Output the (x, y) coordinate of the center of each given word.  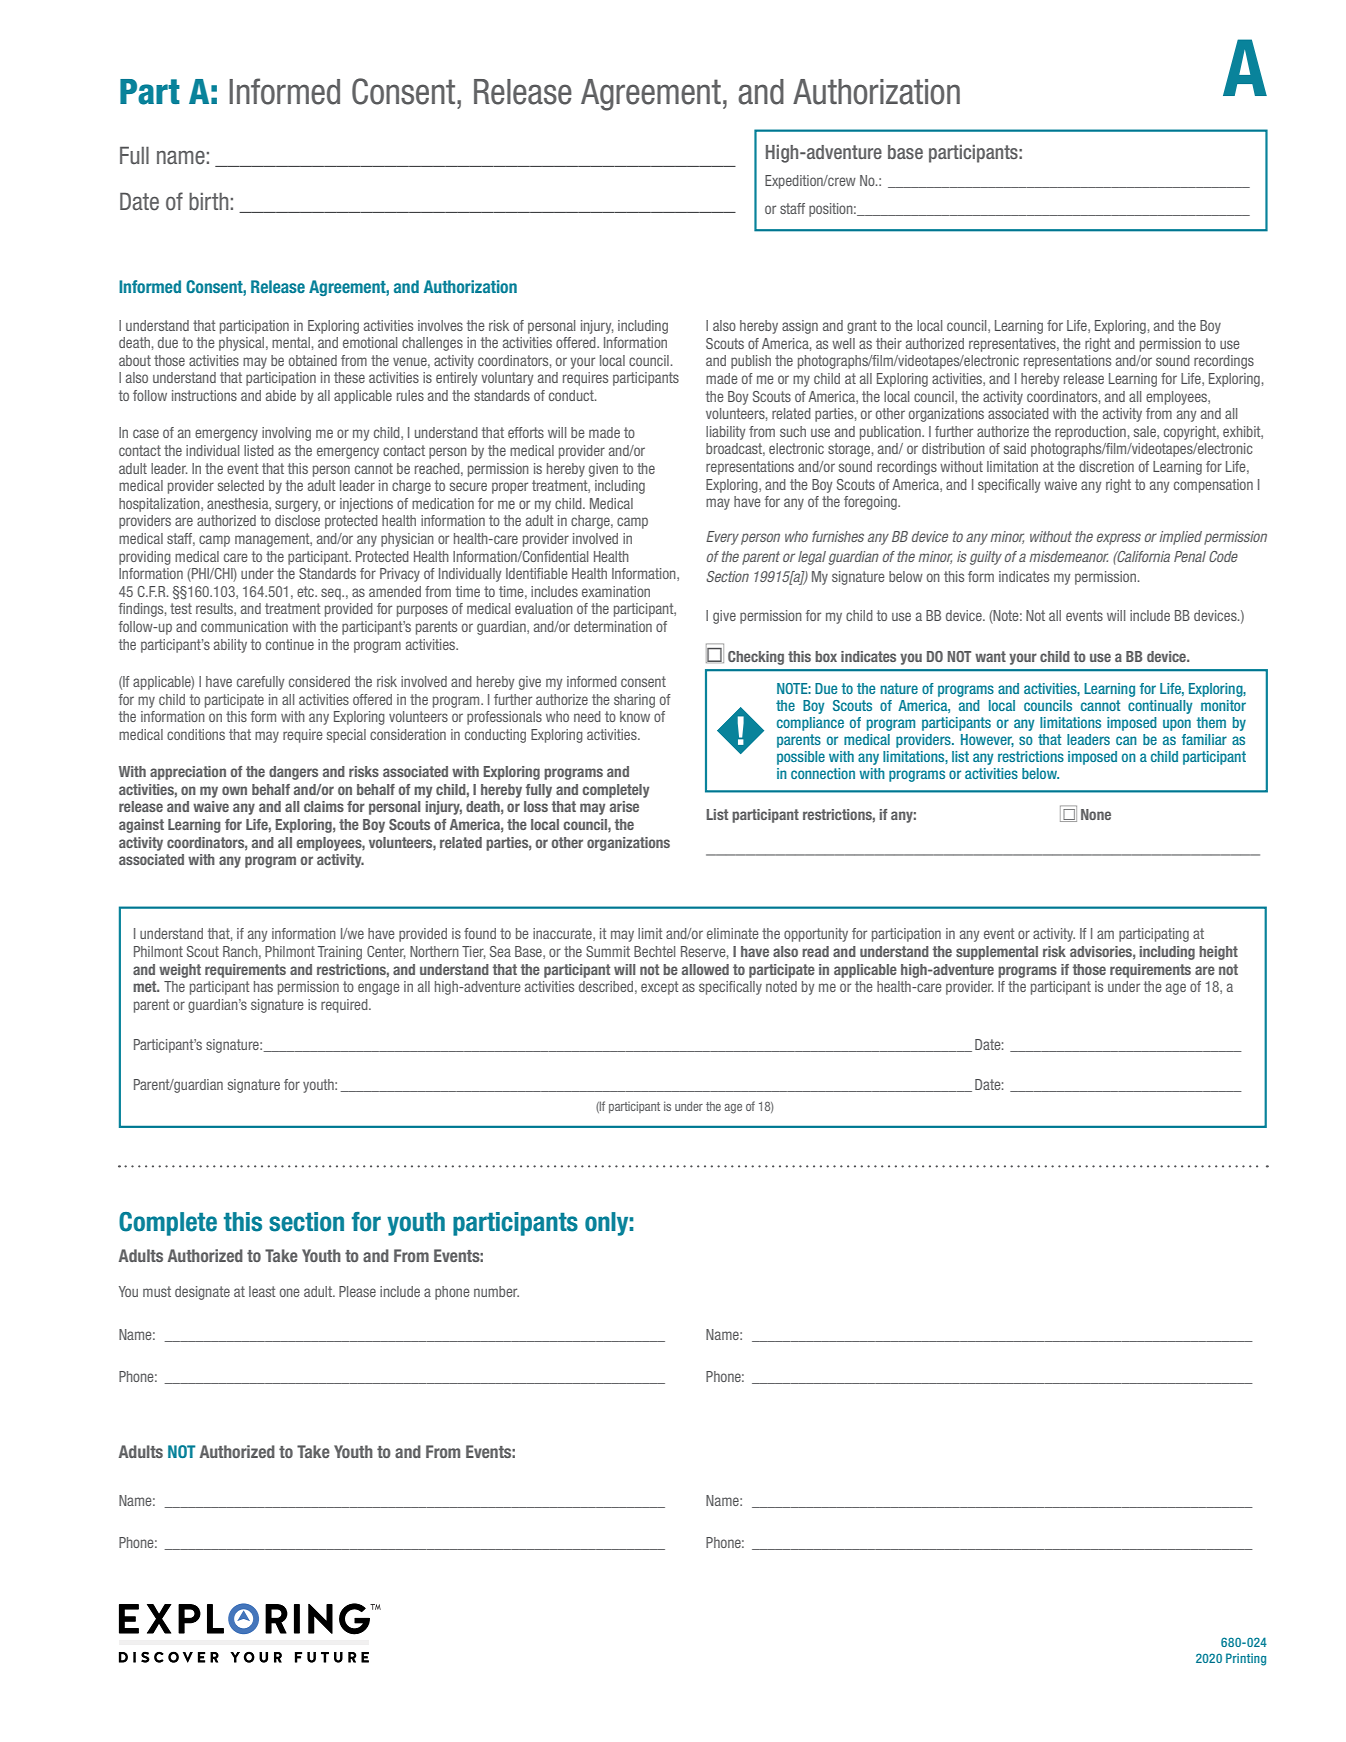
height (1218, 953)
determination (613, 626)
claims (324, 806)
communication (244, 626)
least (262, 1291)
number (496, 1291)
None (1096, 814)
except (660, 988)
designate (202, 1293)
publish (751, 362)
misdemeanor (1068, 556)
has (263, 986)
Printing (1246, 1659)
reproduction (1090, 433)
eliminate (733, 933)
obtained (313, 360)
